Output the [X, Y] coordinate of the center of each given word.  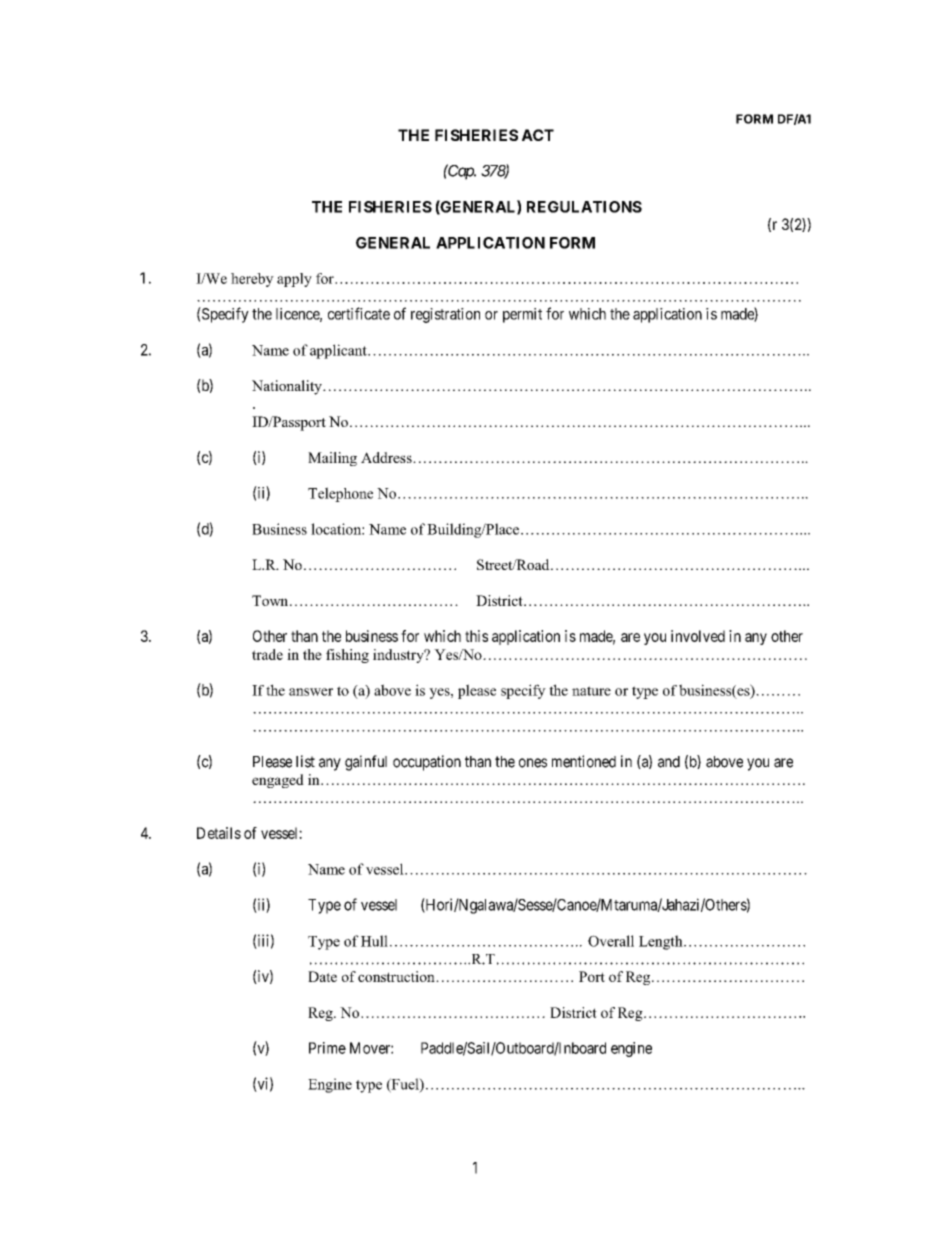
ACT [538, 135]
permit [522, 315]
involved [698, 636]
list [305, 761]
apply [294, 280]
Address [387, 457]
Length [662, 942]
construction [397, 976]
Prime [327, 1048]
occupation [427, 763]
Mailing [332, 459]
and [669, 762]
